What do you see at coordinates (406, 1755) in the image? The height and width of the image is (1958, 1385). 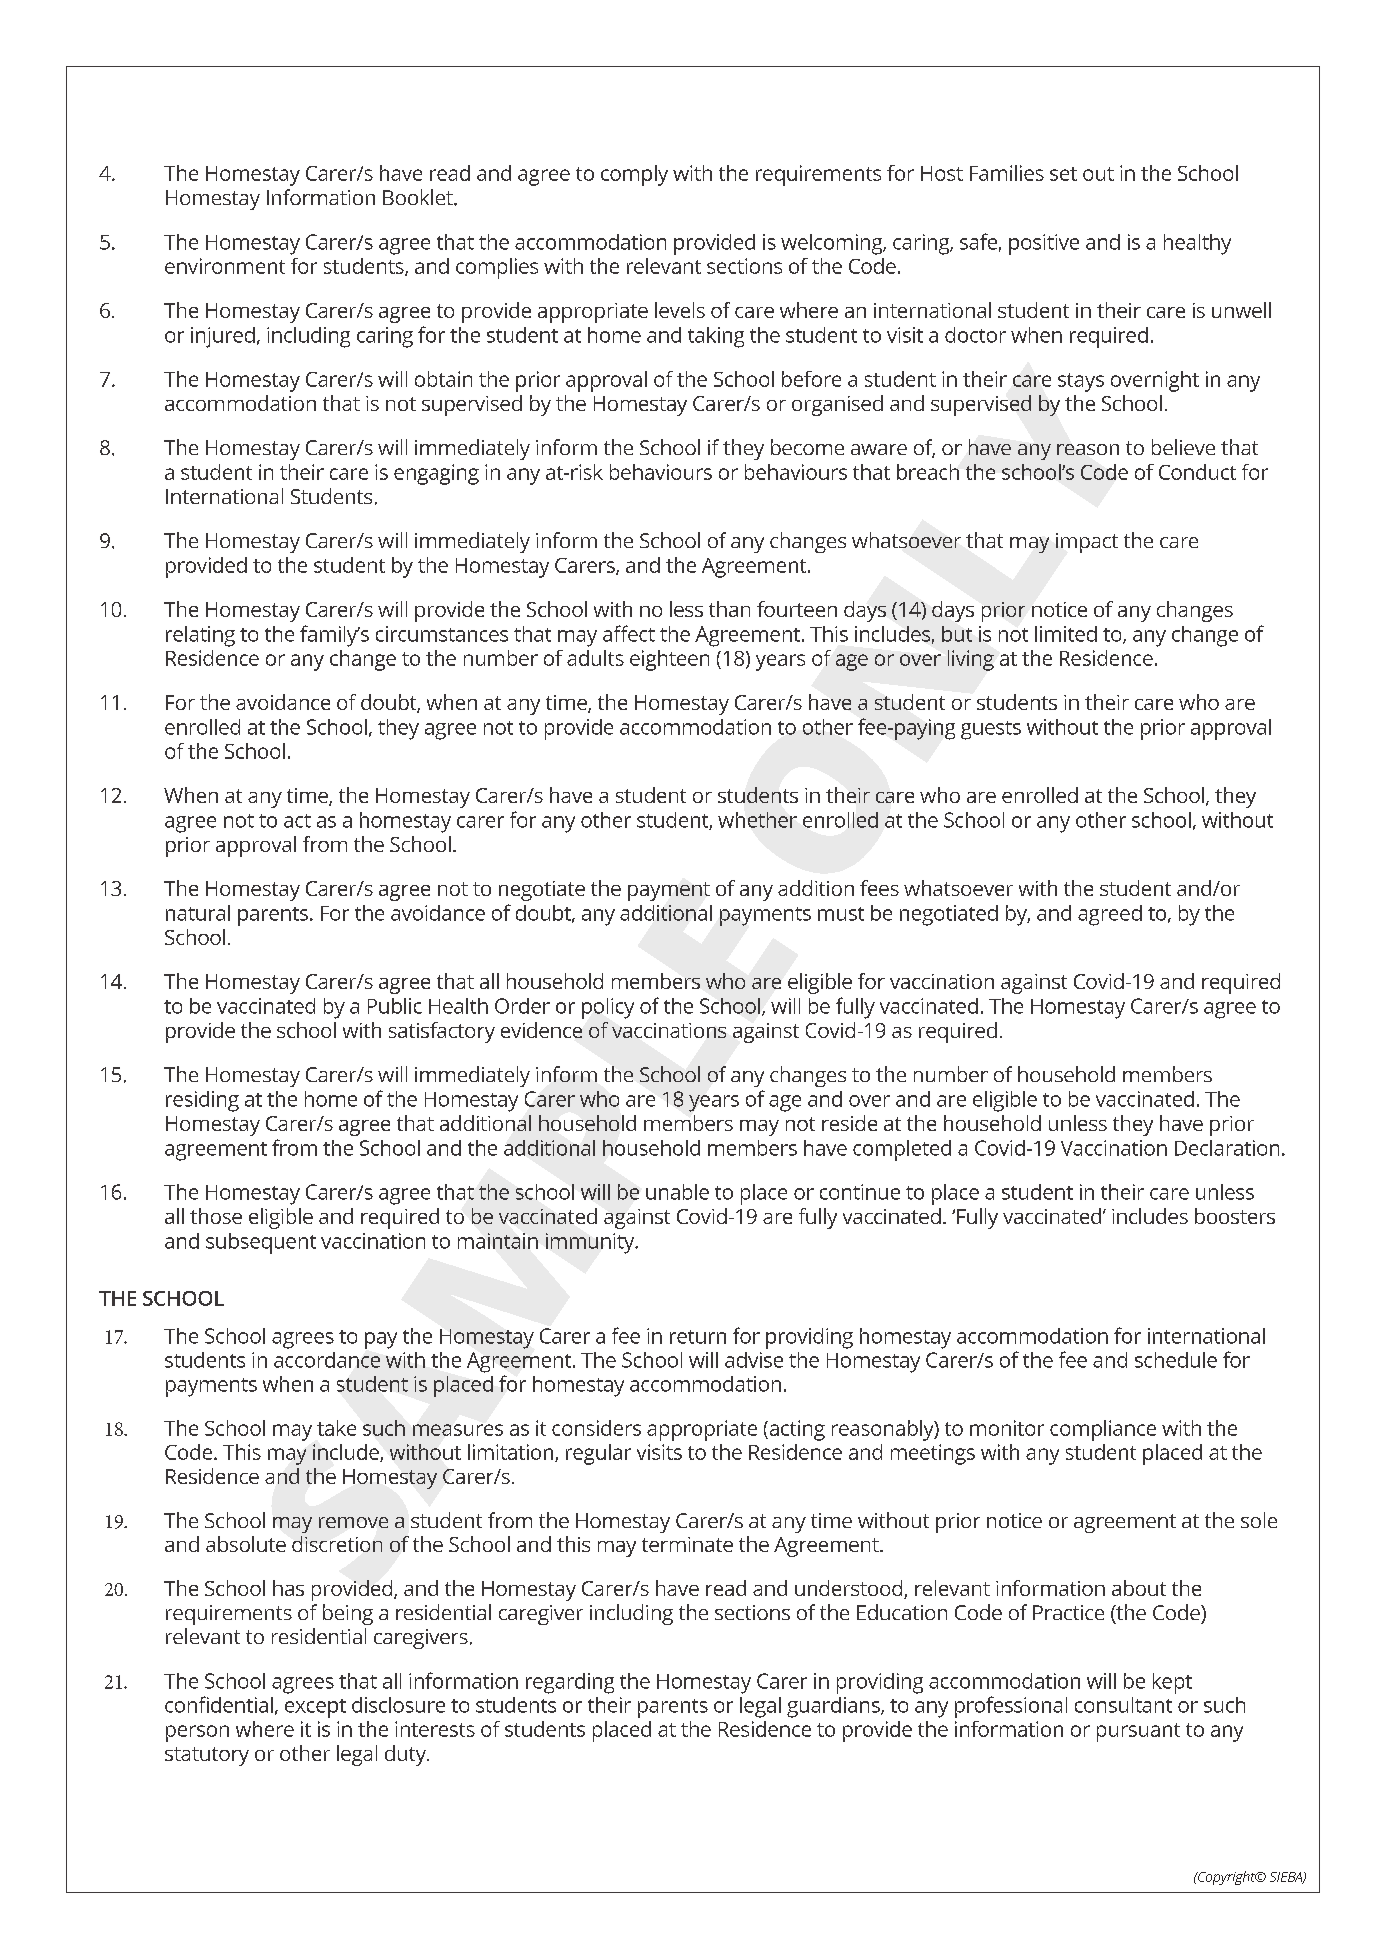 I see `duty` at bounding box center [406, 1755].
